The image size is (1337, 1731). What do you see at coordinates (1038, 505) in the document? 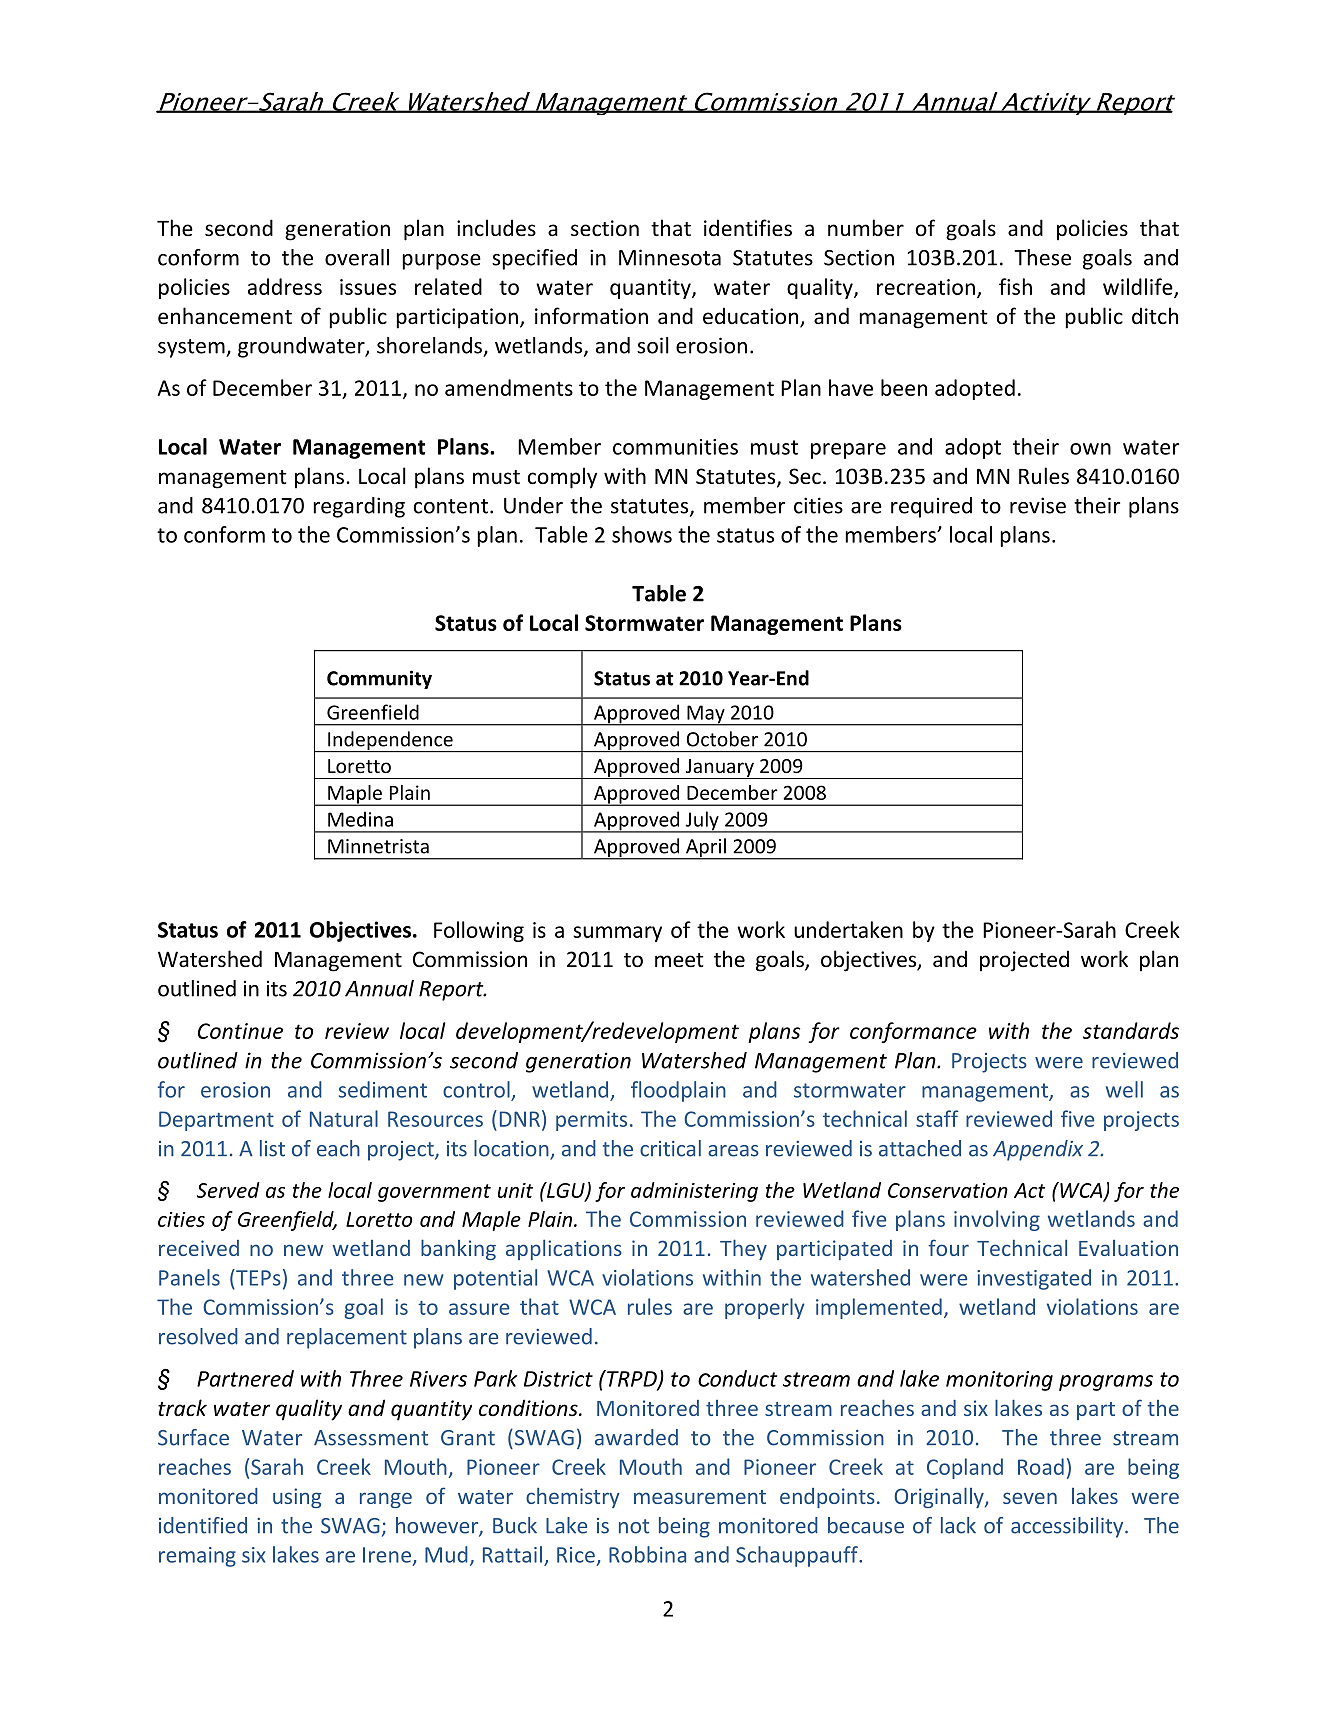
I see `revise` at bounding box center [1038, 505].
